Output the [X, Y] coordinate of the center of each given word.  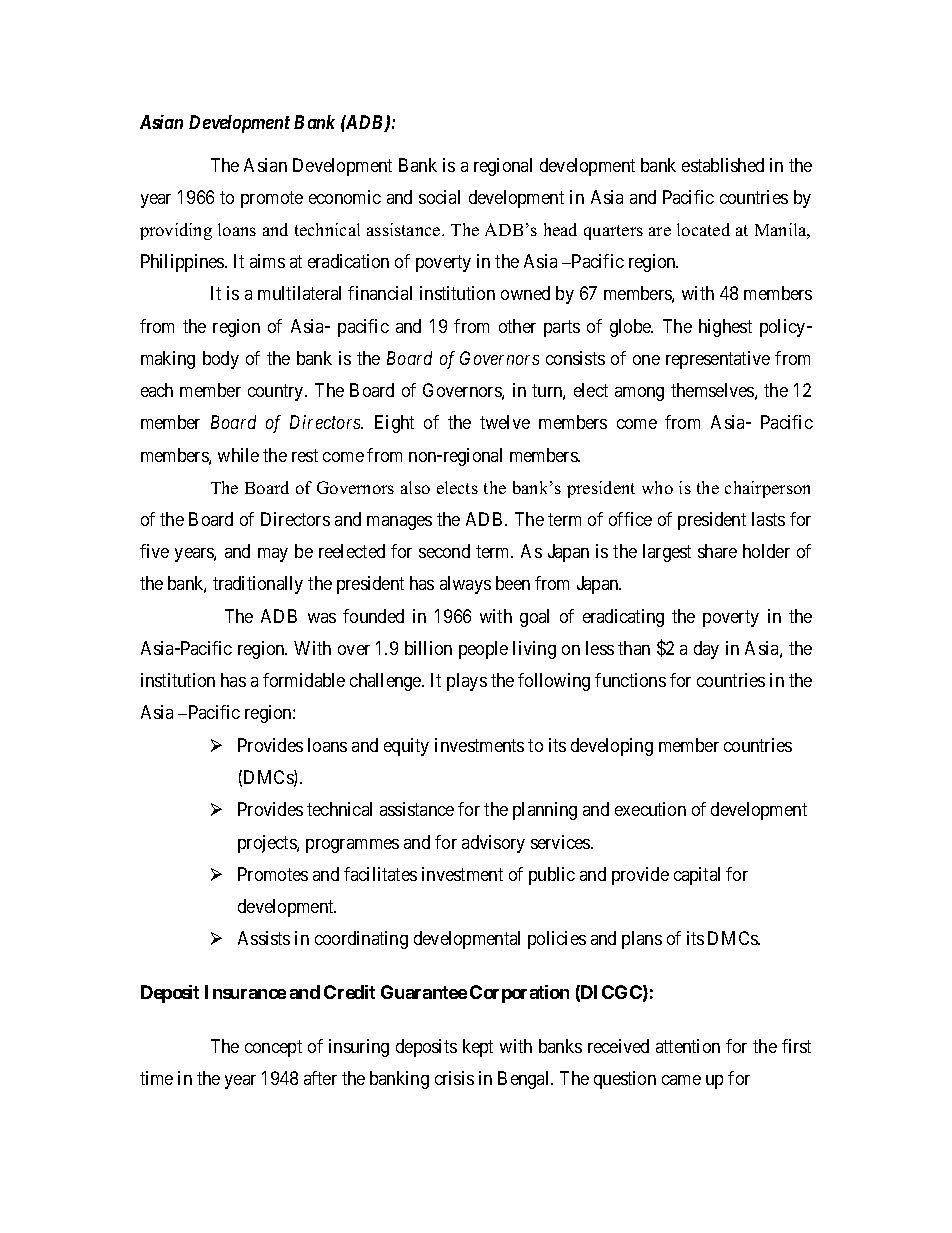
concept [273, 1048]
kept [478, 1048]
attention [688, 1046]
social [439, 197]
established [723, 165]
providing [176, 231]
